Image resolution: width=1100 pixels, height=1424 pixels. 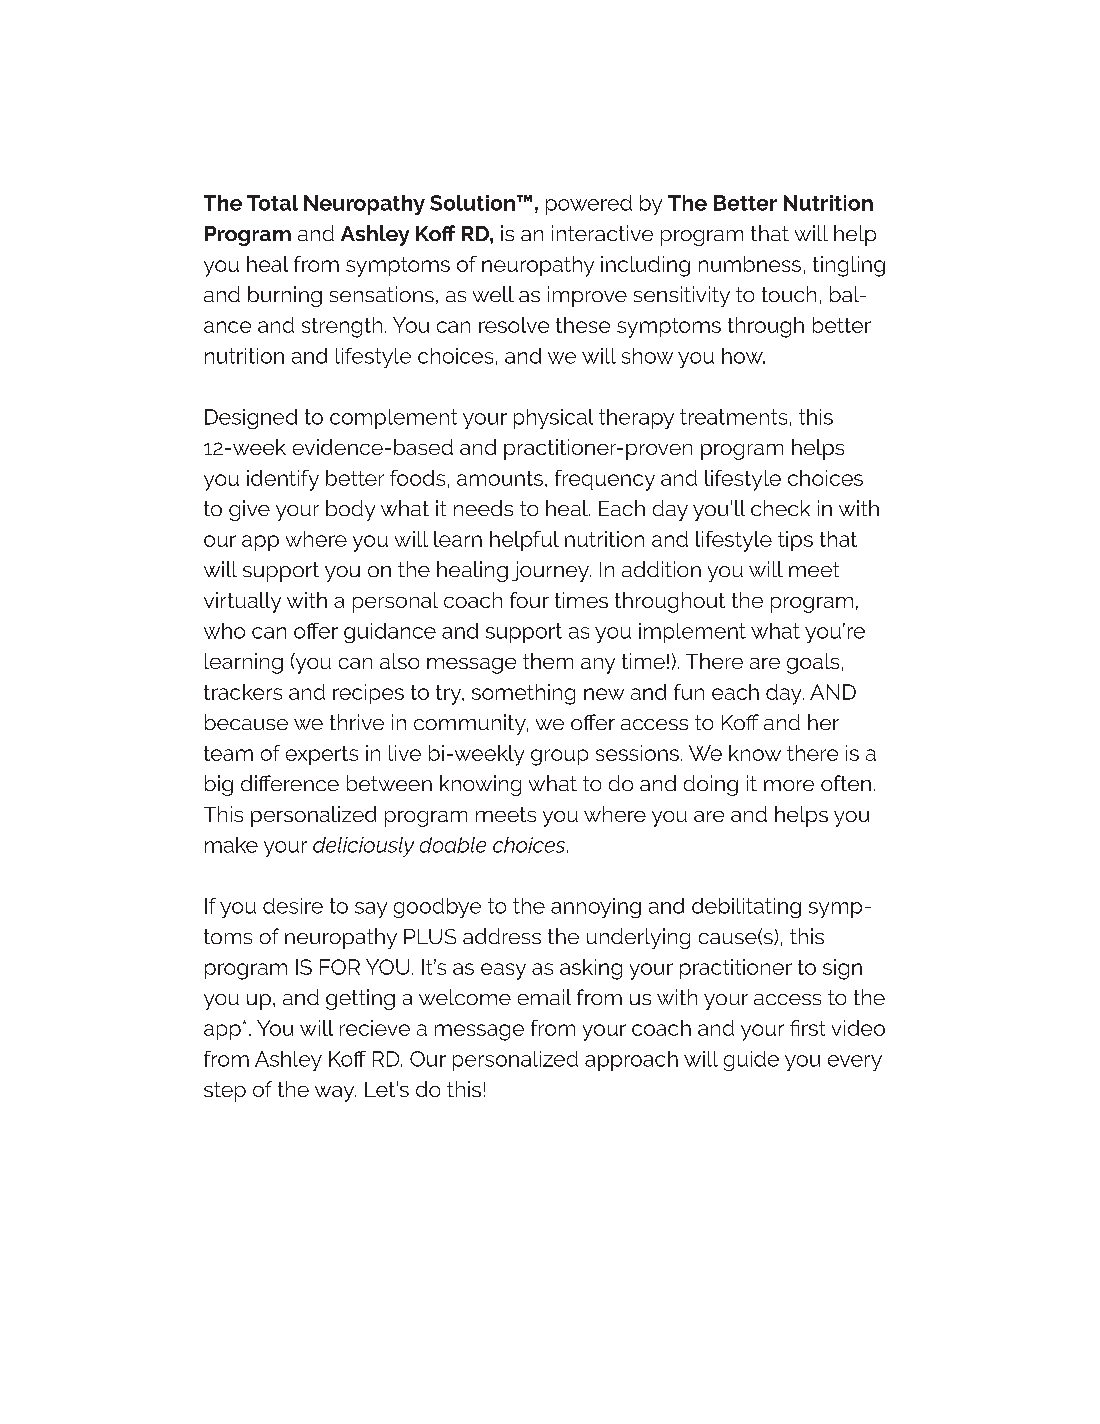 What do you see at coordinates (283, 480) in the screenshot?
I see `identify` at bounding box center [283, 480].
